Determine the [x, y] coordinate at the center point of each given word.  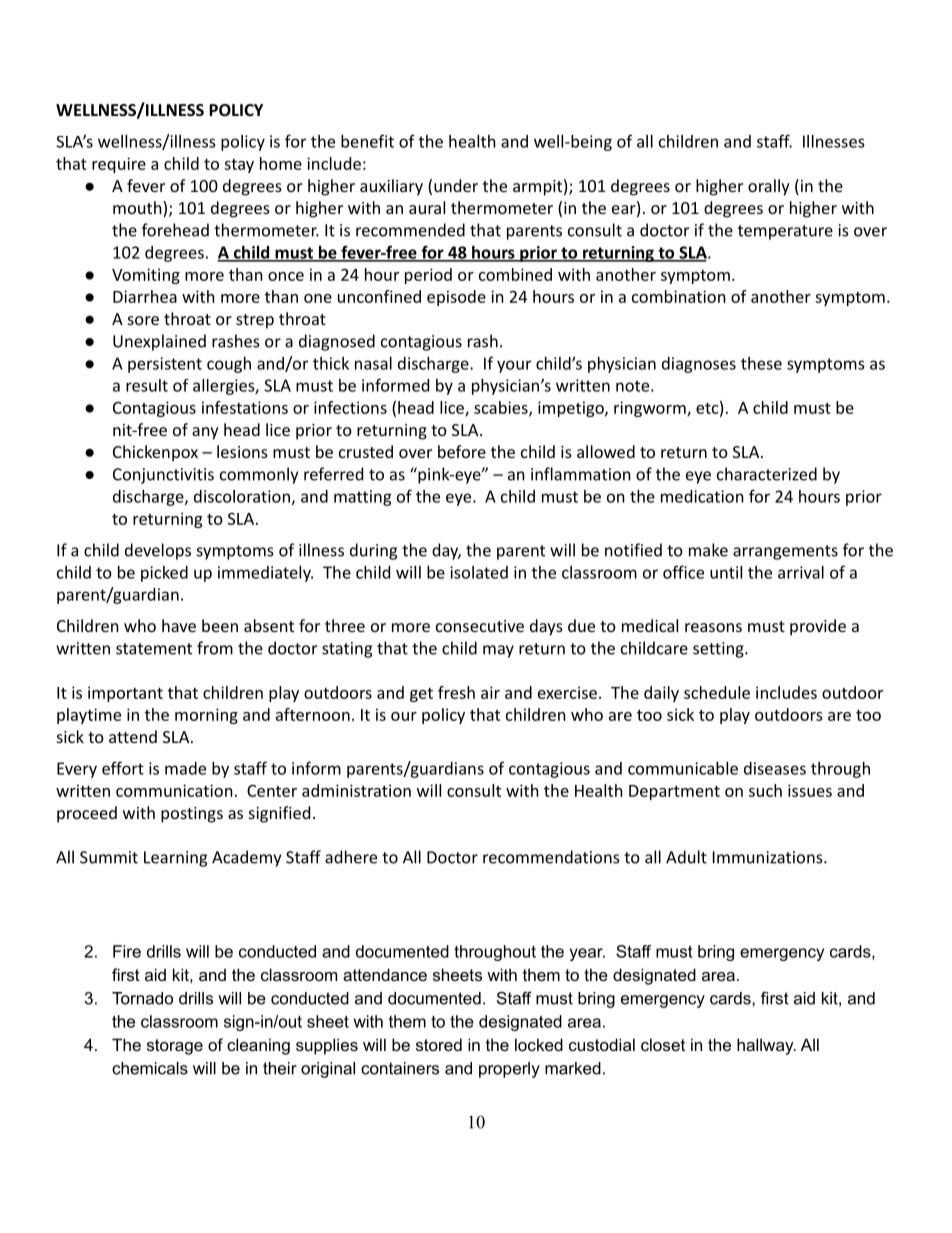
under [456, 185]
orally [769, 187]
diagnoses [699, 365]
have [179, 625]
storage [175, 1047]
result [147, 385]
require [119, 165]
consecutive [480, 626]
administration [356, 790]
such [765, 790]
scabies [502, 408]
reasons [713, 627]
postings [192, 815]
